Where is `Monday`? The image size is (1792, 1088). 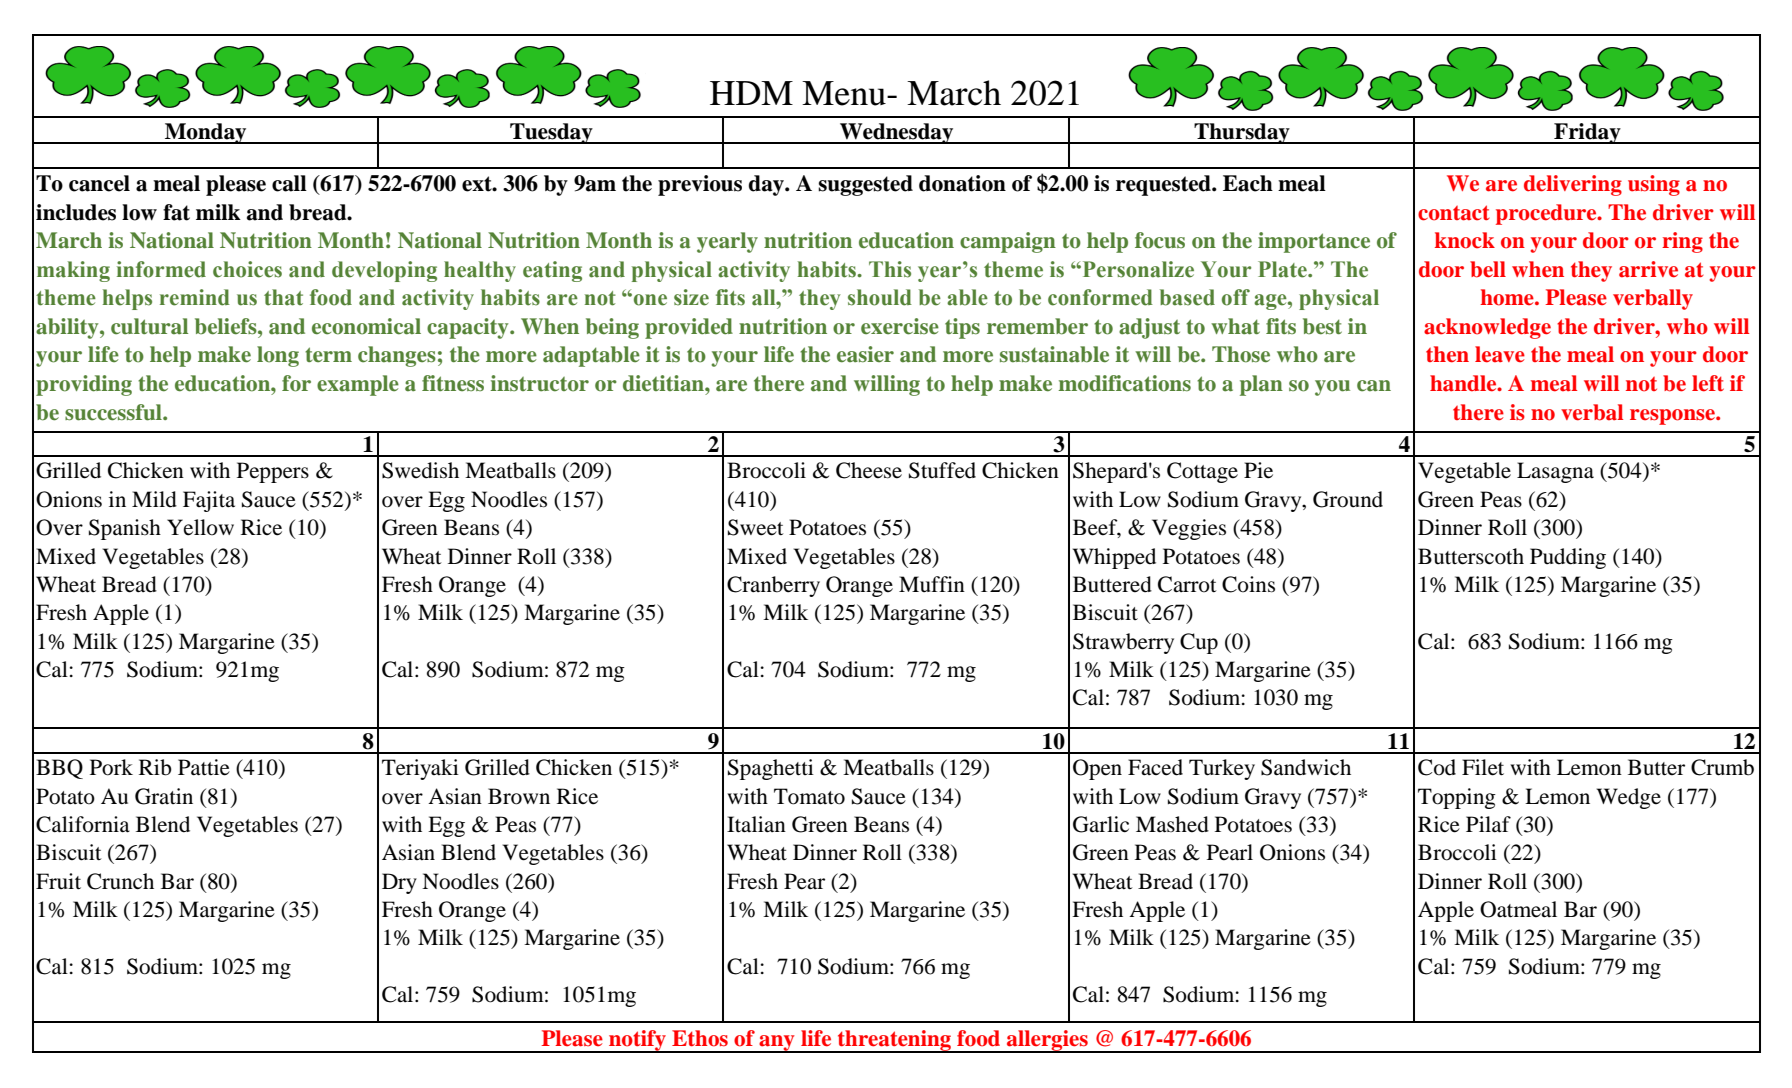 Monday is located at coordinates (206, 133).
